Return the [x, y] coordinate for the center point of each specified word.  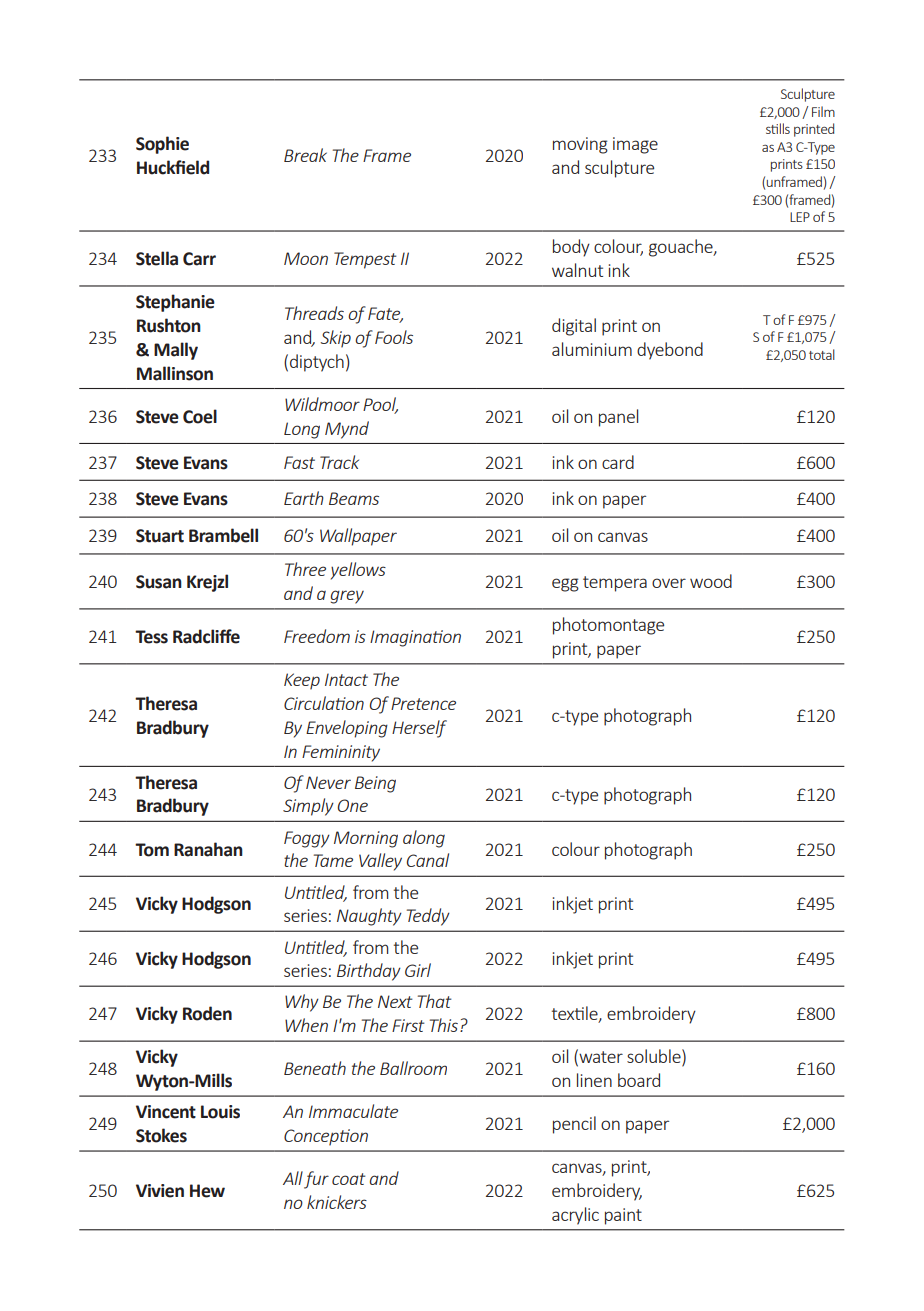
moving [580, 145]
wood [711, 581]
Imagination [415, 638]
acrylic [575, 1216]
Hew [207, 1191]
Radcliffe [206, 636]
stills [778, 128]
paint [623, 1216]
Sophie [162, 145]
